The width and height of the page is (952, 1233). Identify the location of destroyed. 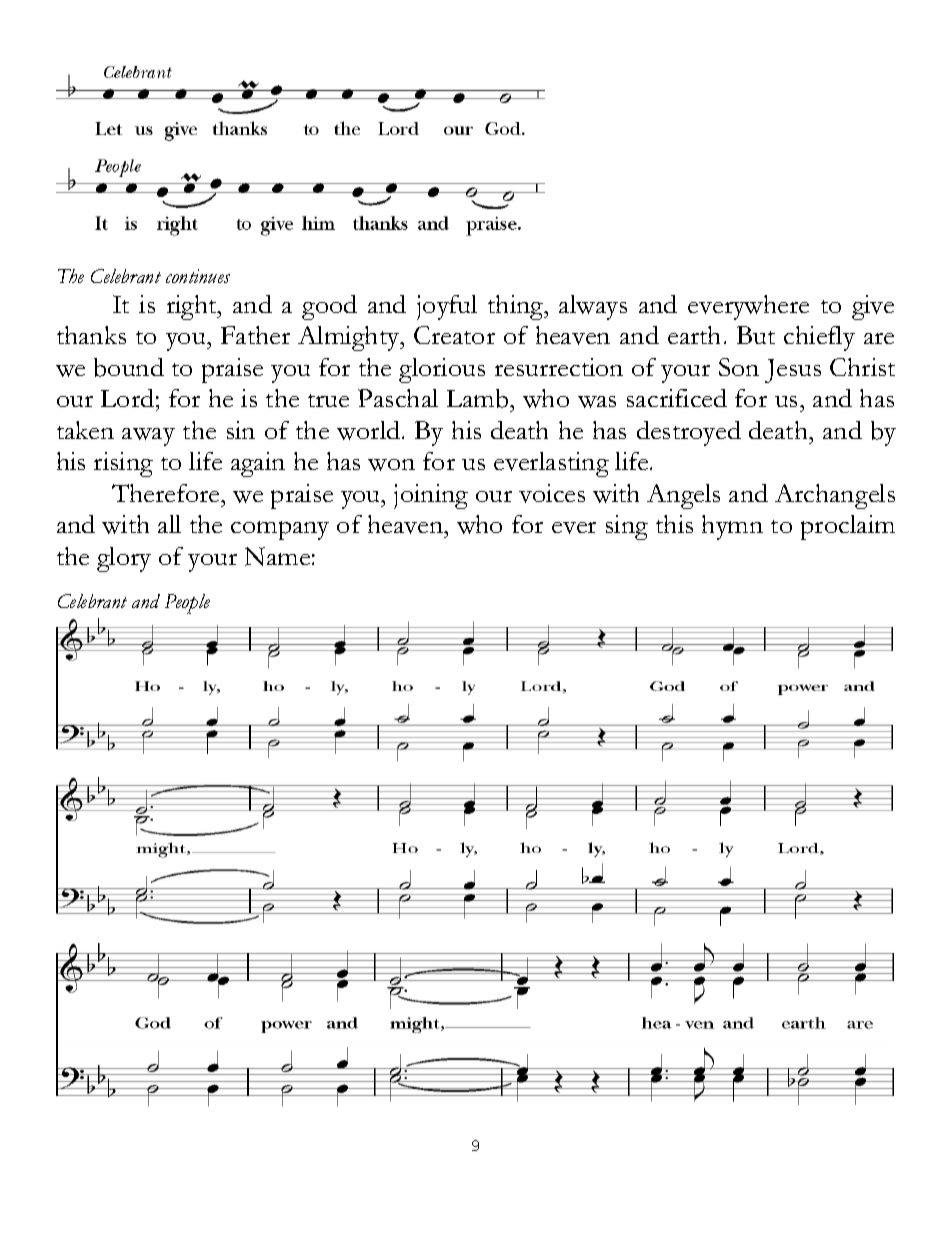
(689, 433).
